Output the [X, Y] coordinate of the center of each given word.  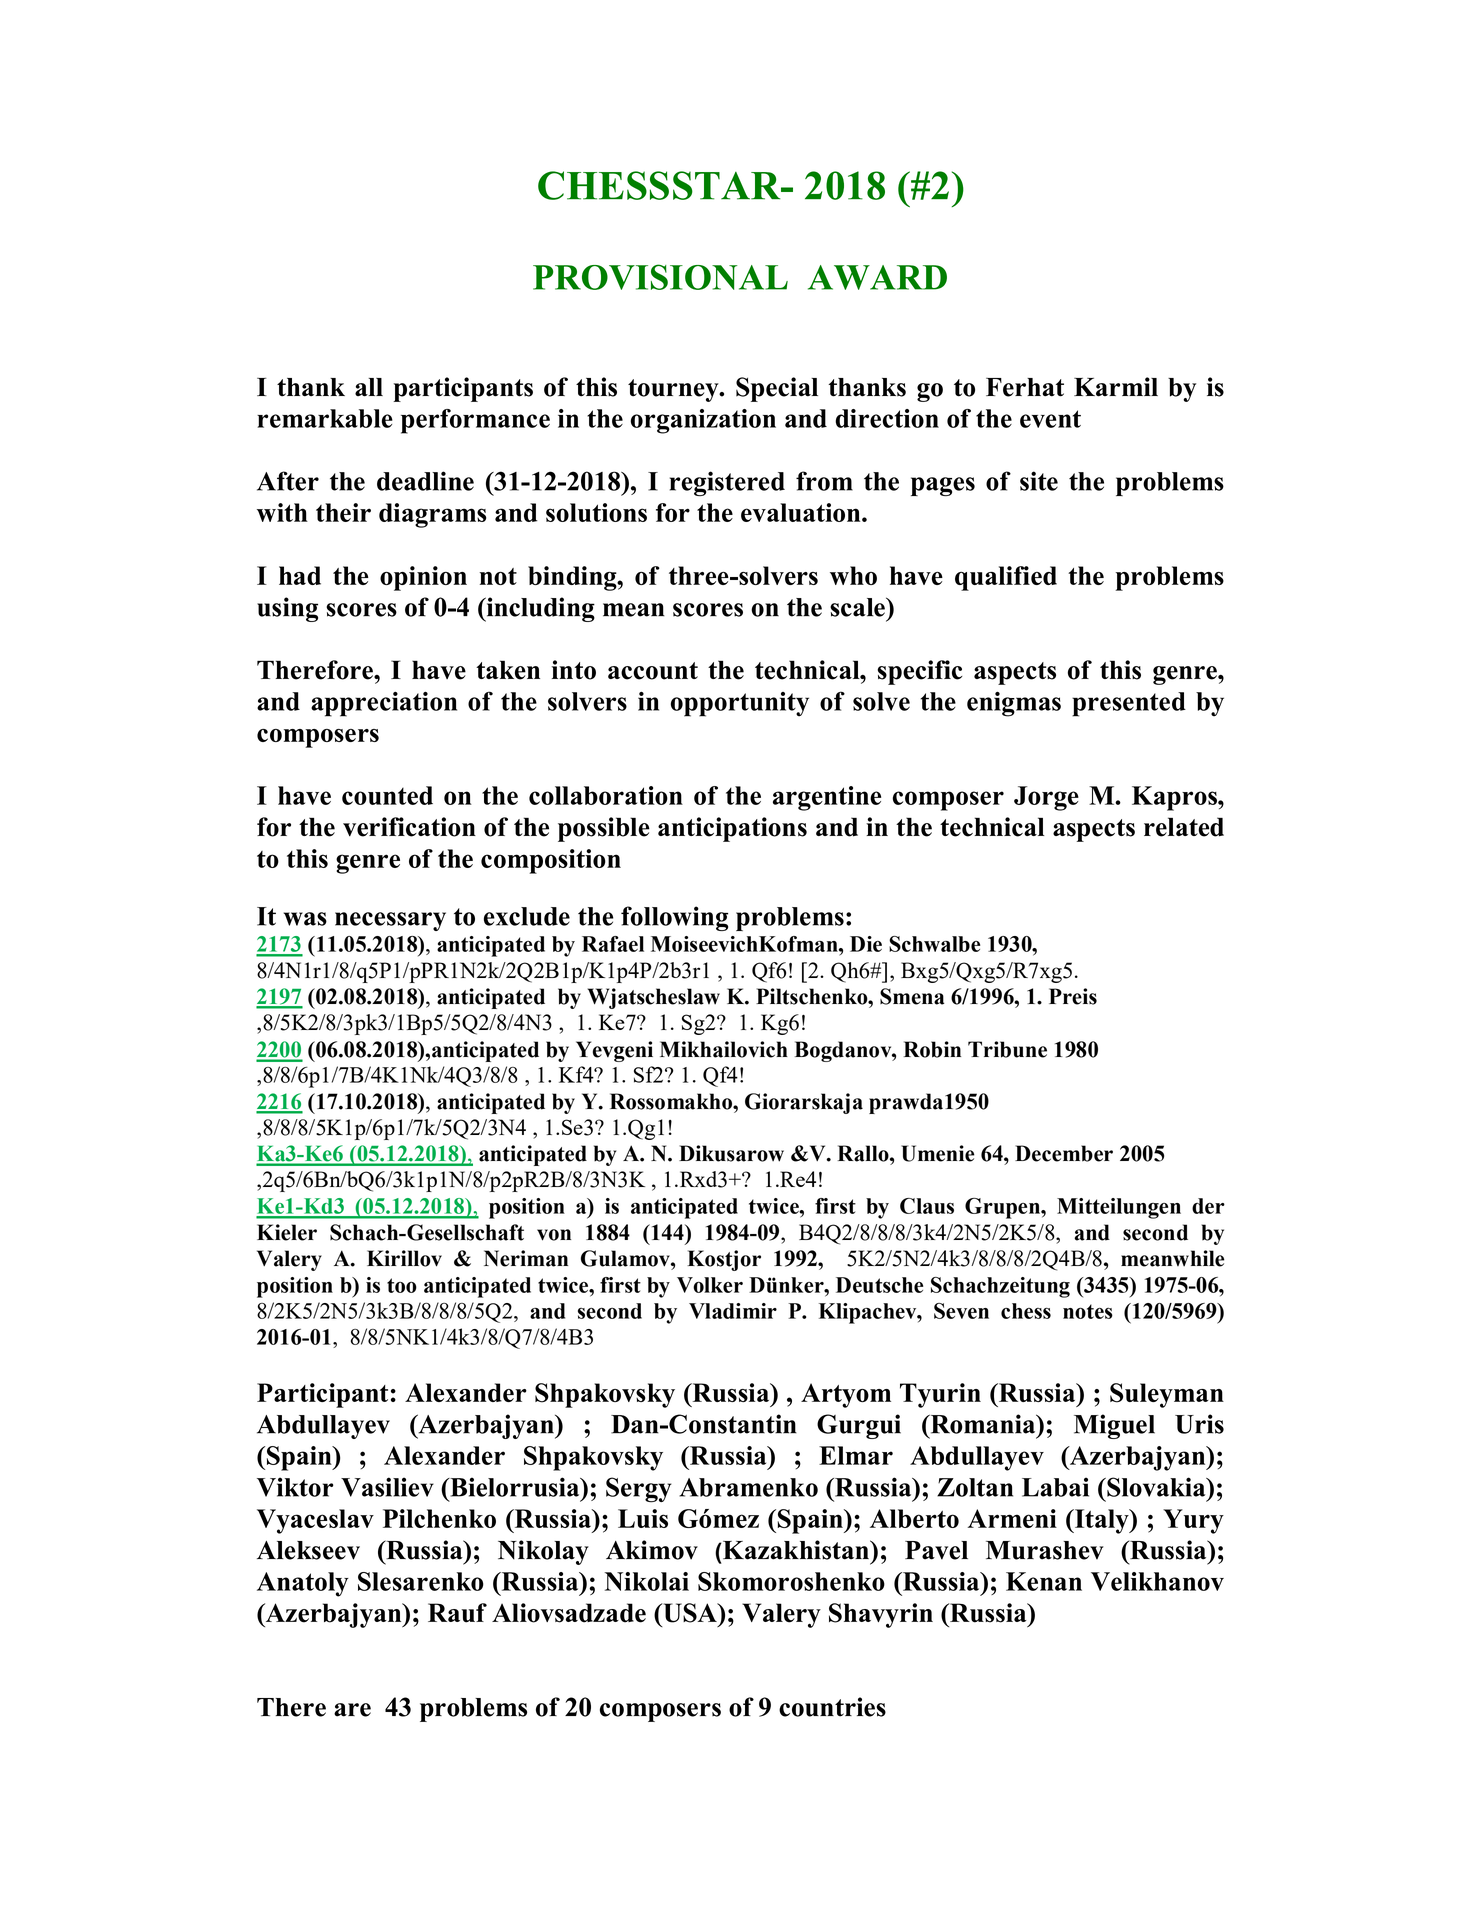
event [1050, 419]
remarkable [325, 418]
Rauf [457, 1613]
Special [777, 389]
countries [832, 1707]
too [402, 1285]
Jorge [1046, 798]
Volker [710, 1285]
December [1064, 1153]
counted [387, 795]
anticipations [732, 829]
